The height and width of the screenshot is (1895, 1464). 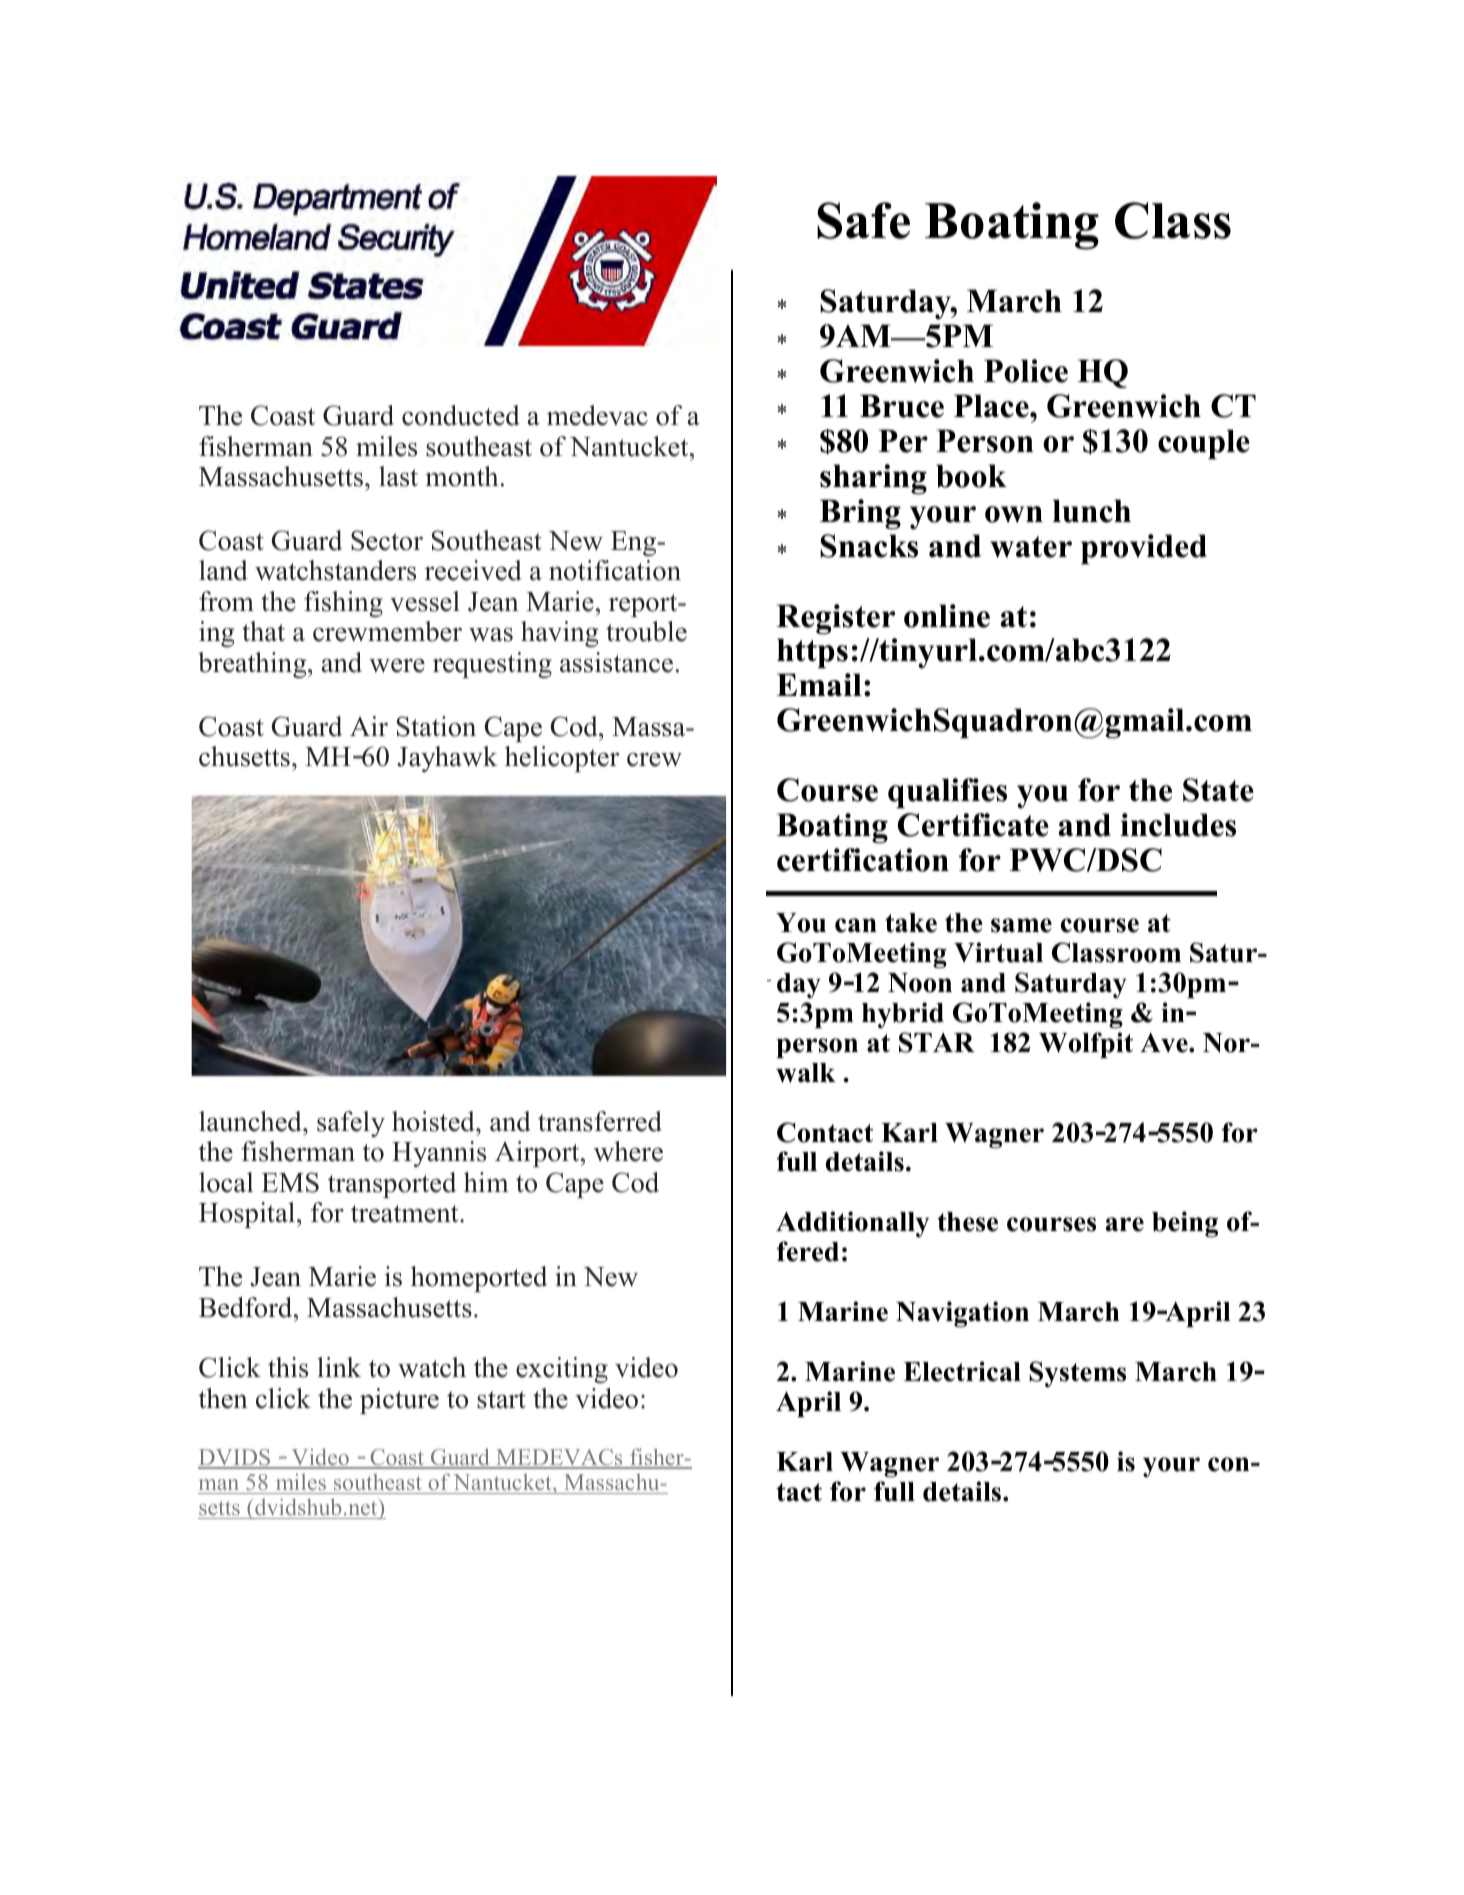 I want to click on Systems, so click(x=1077, y=1374).
